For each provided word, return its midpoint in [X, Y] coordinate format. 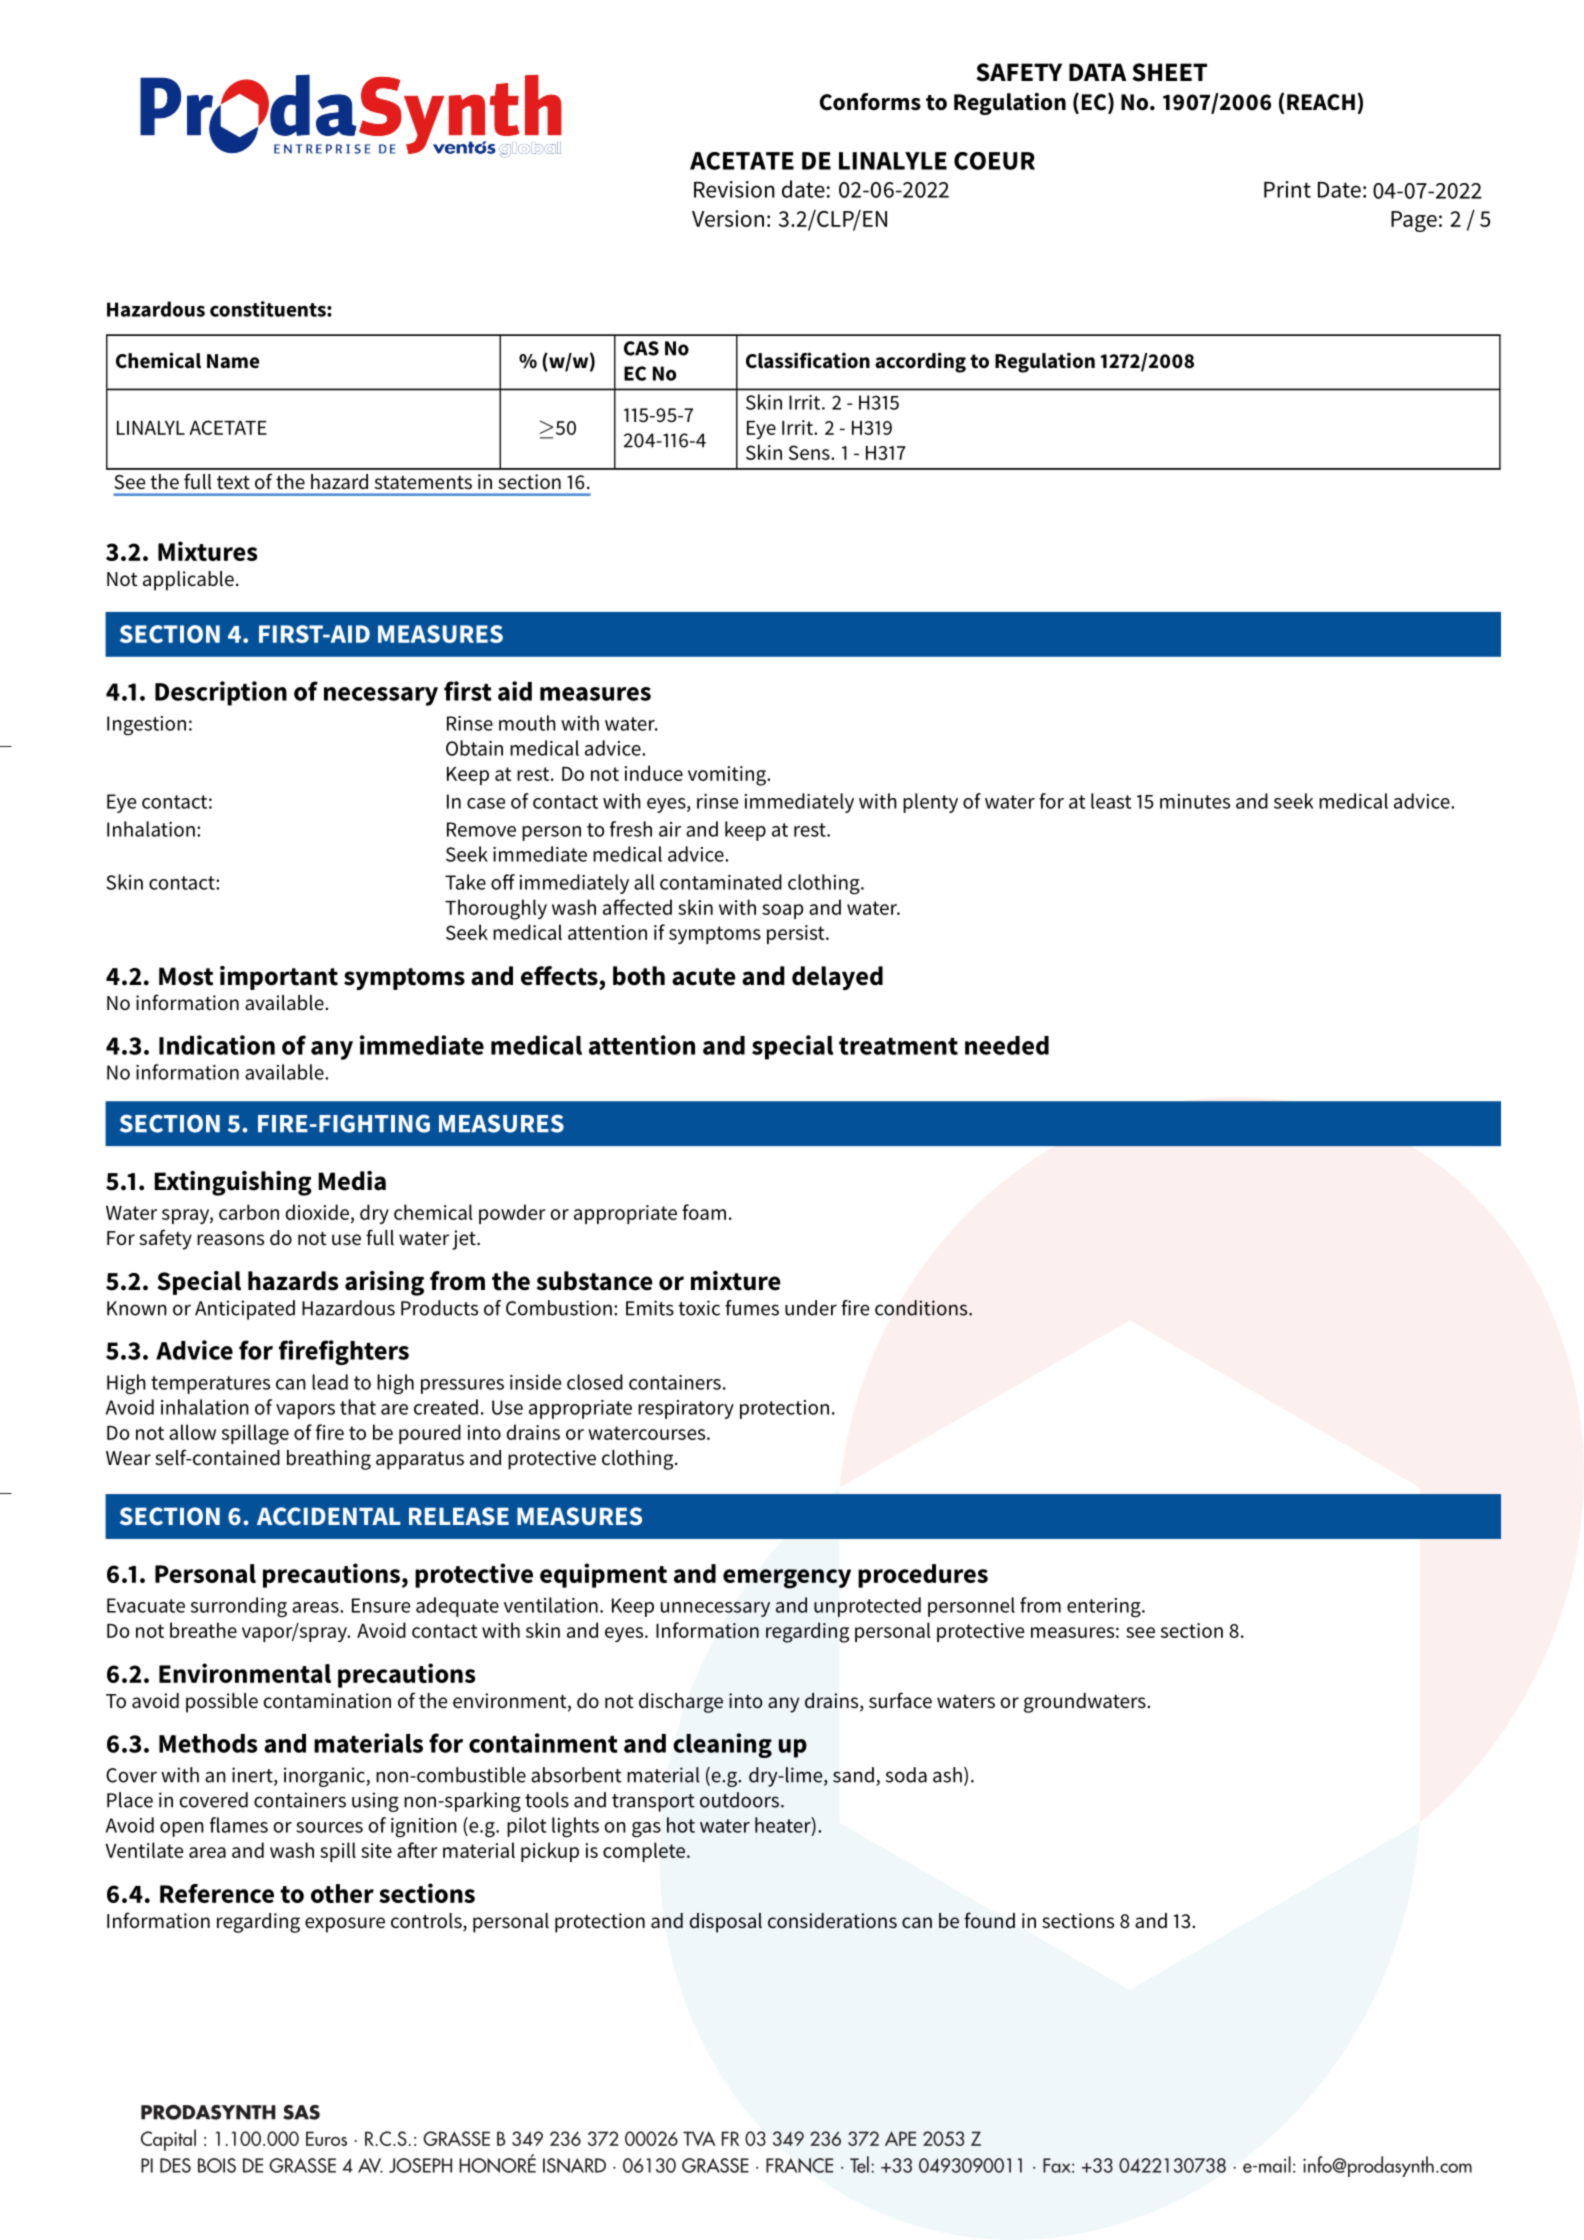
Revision [734, 189]
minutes [1195, 801]
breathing [329, 1460]
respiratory [686, 1409]
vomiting [728, 776]
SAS [301, 2112]
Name [233, 361]
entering [1105, 1608]
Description [221, 693]
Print [1287, 189]
